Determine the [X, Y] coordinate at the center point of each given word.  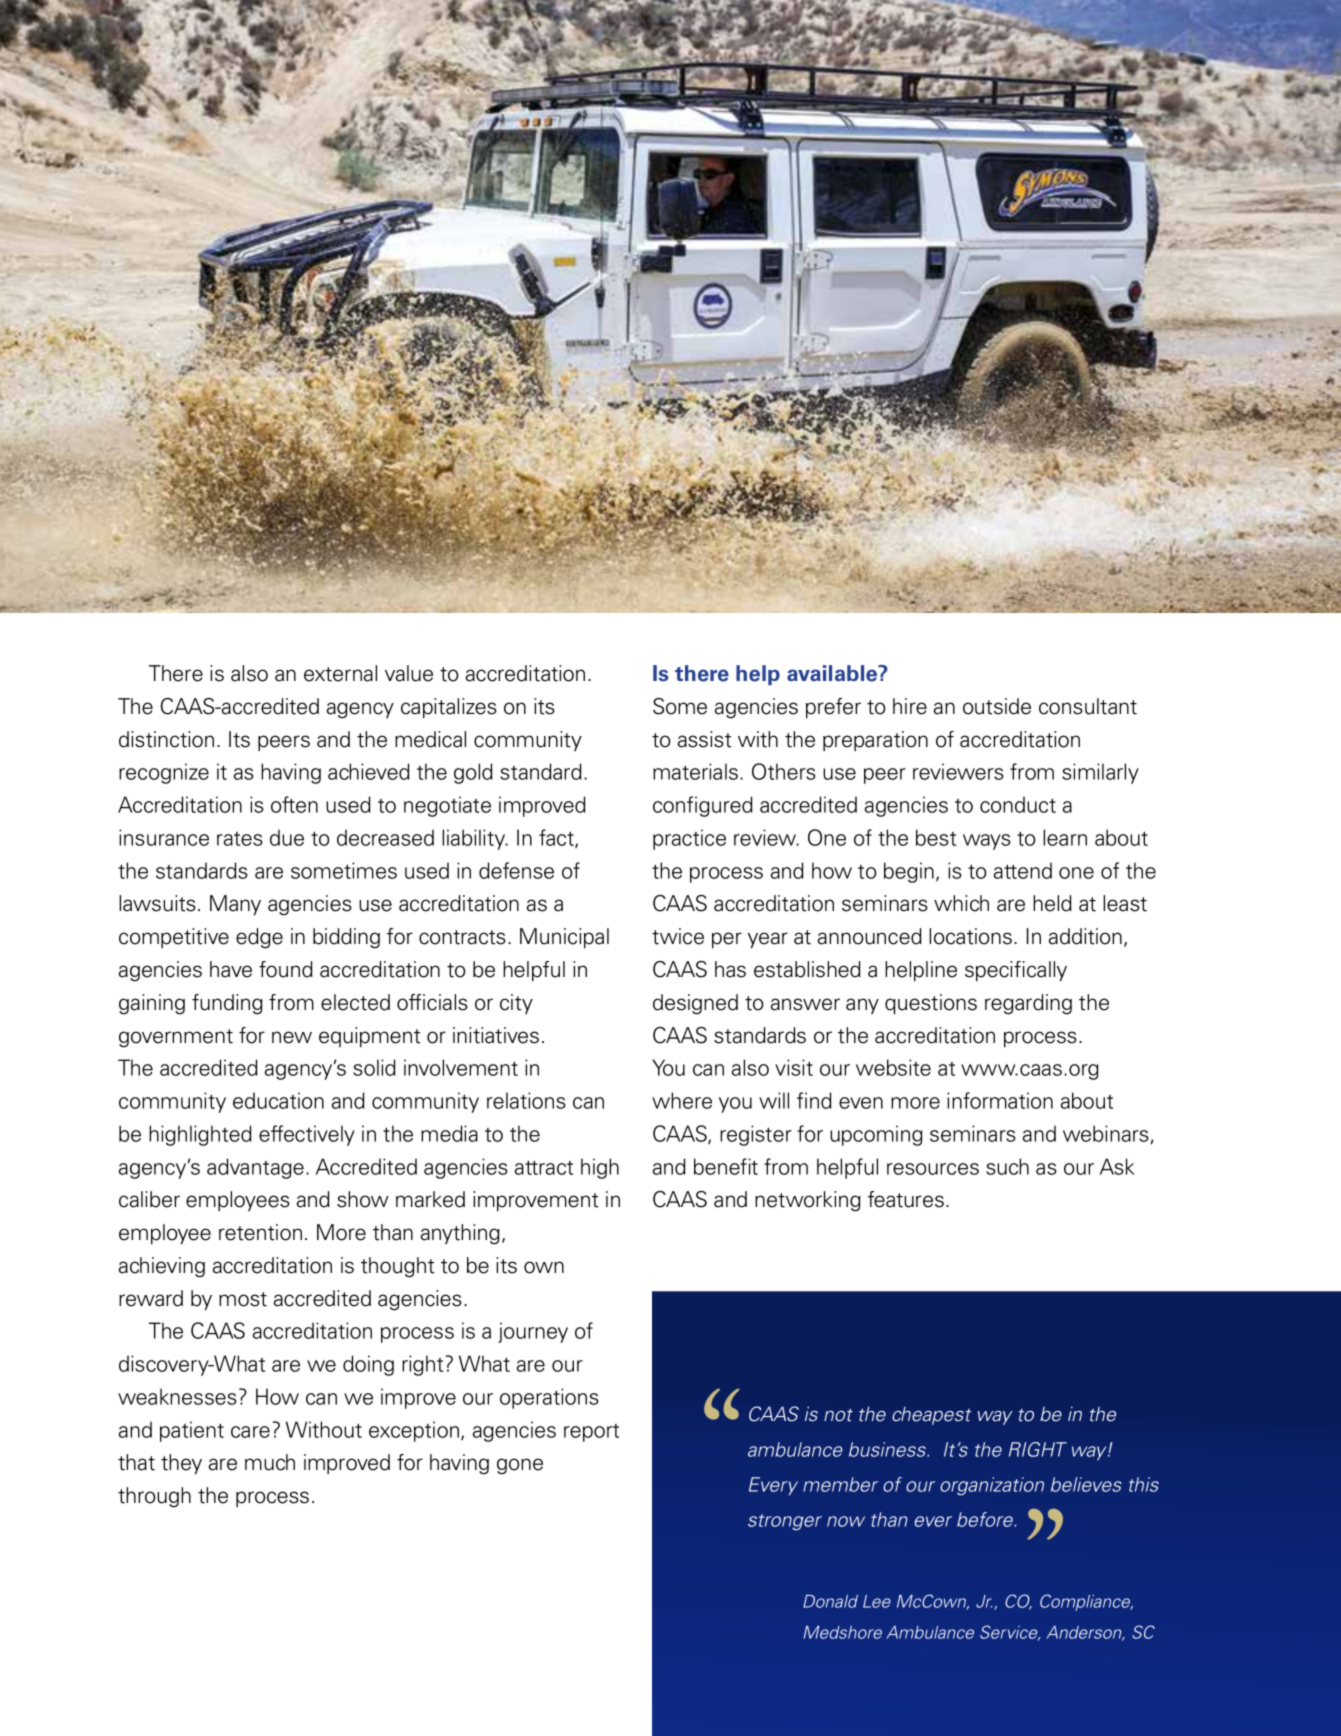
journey [533, 1332]
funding [227, 1004]
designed [695, 1004]
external [340, 673]
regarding [1028, 1004]
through [154, 1497]
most [243, 1299]
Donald [830, 1601]
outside [997, 706]
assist [704, 739]
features [906, 1199]
